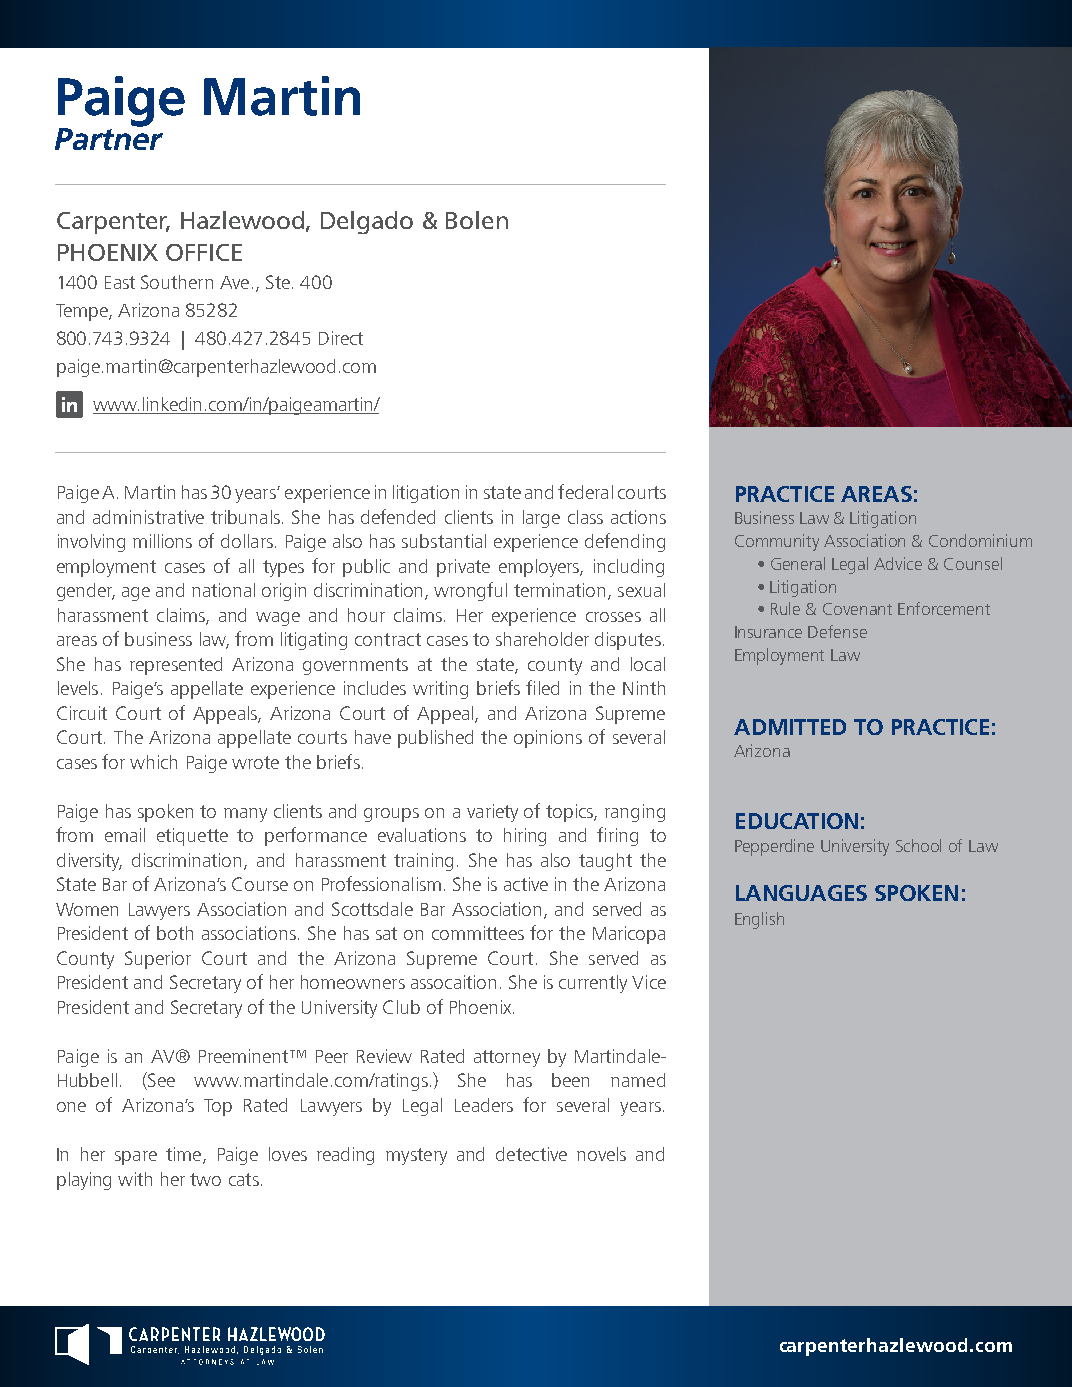 This screenshot has height=1387, width=1072. What do you see at coordinates (176, 666) in the screenshot?
I see `represented` at bounding box center [176, 666].
